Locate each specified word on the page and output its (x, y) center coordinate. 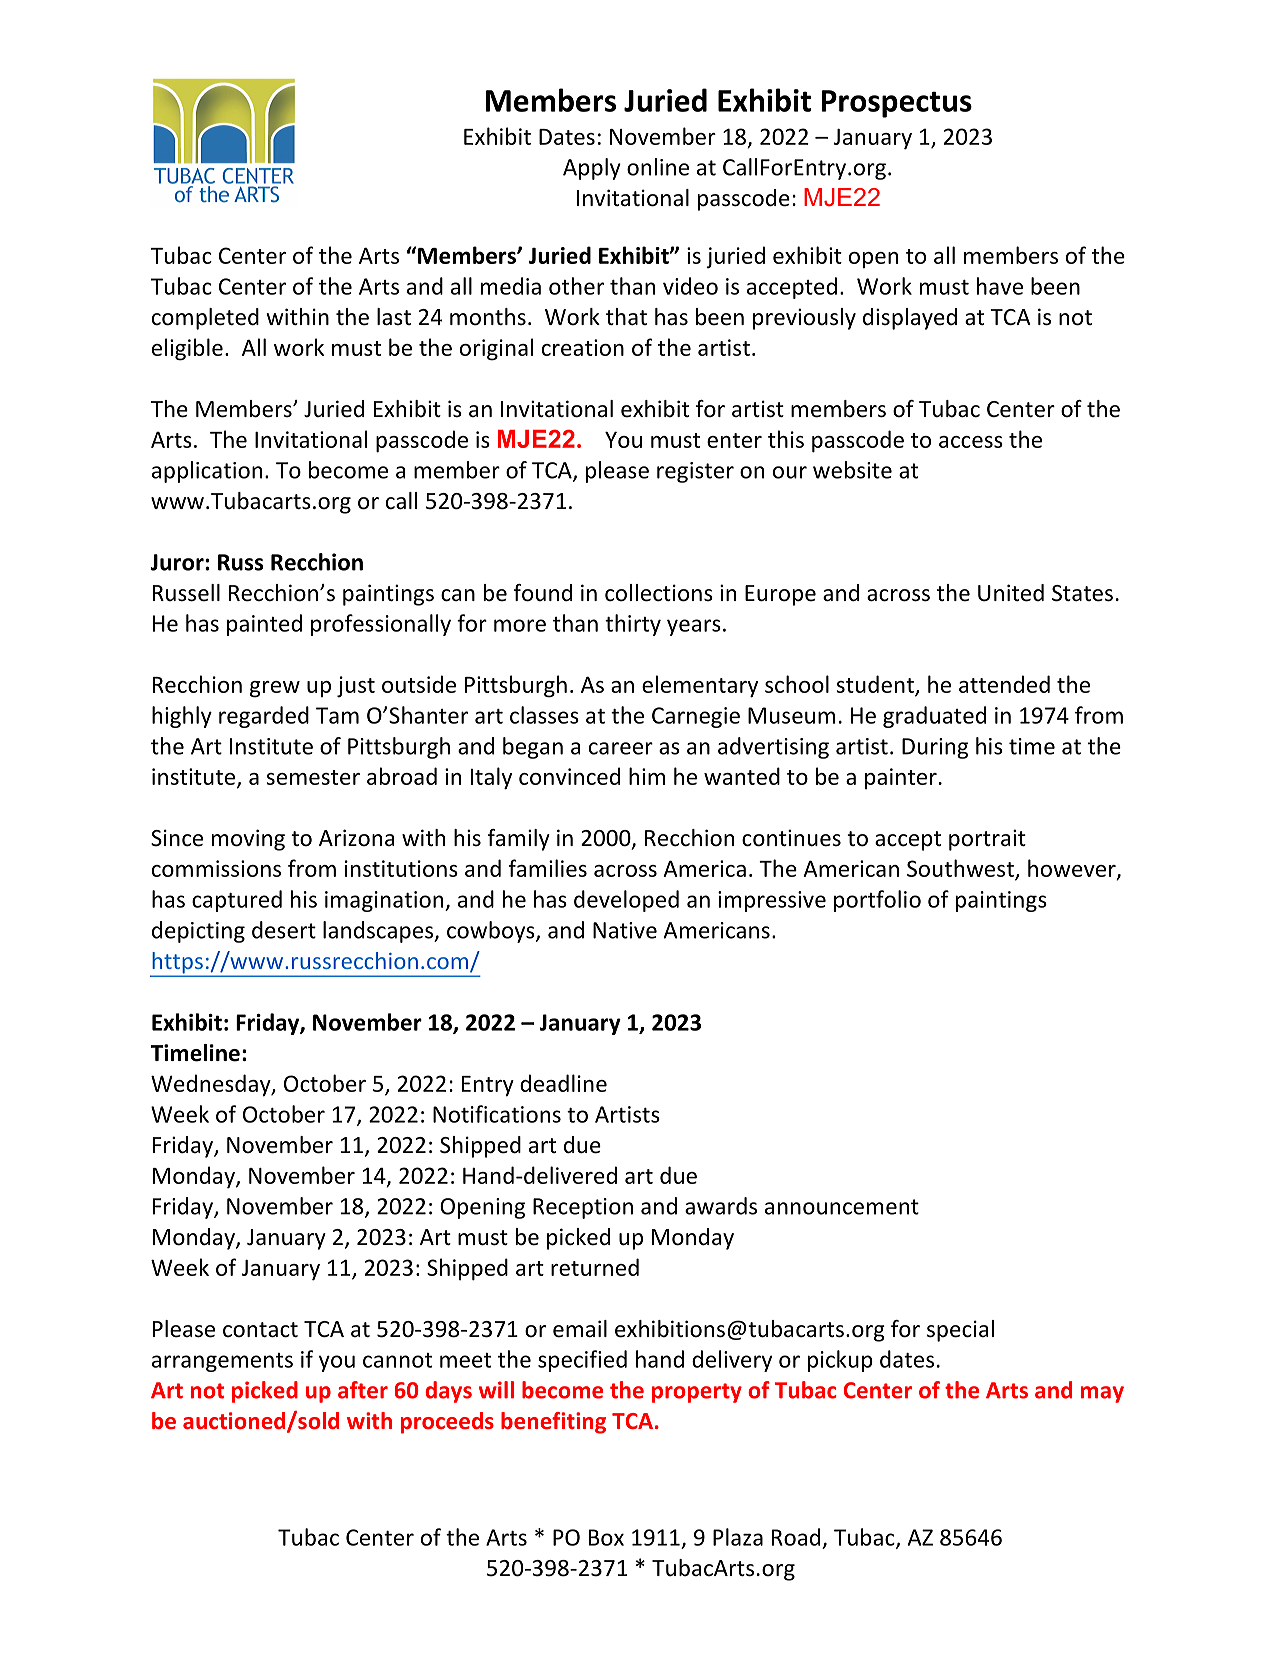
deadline (563, 1083)
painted (264, 625)
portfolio (877, 901)
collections (659, 593)
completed (205, 319)
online (658, 167)
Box (606, 1537)
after (363, 1390)
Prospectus (897, 104)
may (1102, 1394)
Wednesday (212, 1085)
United (1011, 593)
